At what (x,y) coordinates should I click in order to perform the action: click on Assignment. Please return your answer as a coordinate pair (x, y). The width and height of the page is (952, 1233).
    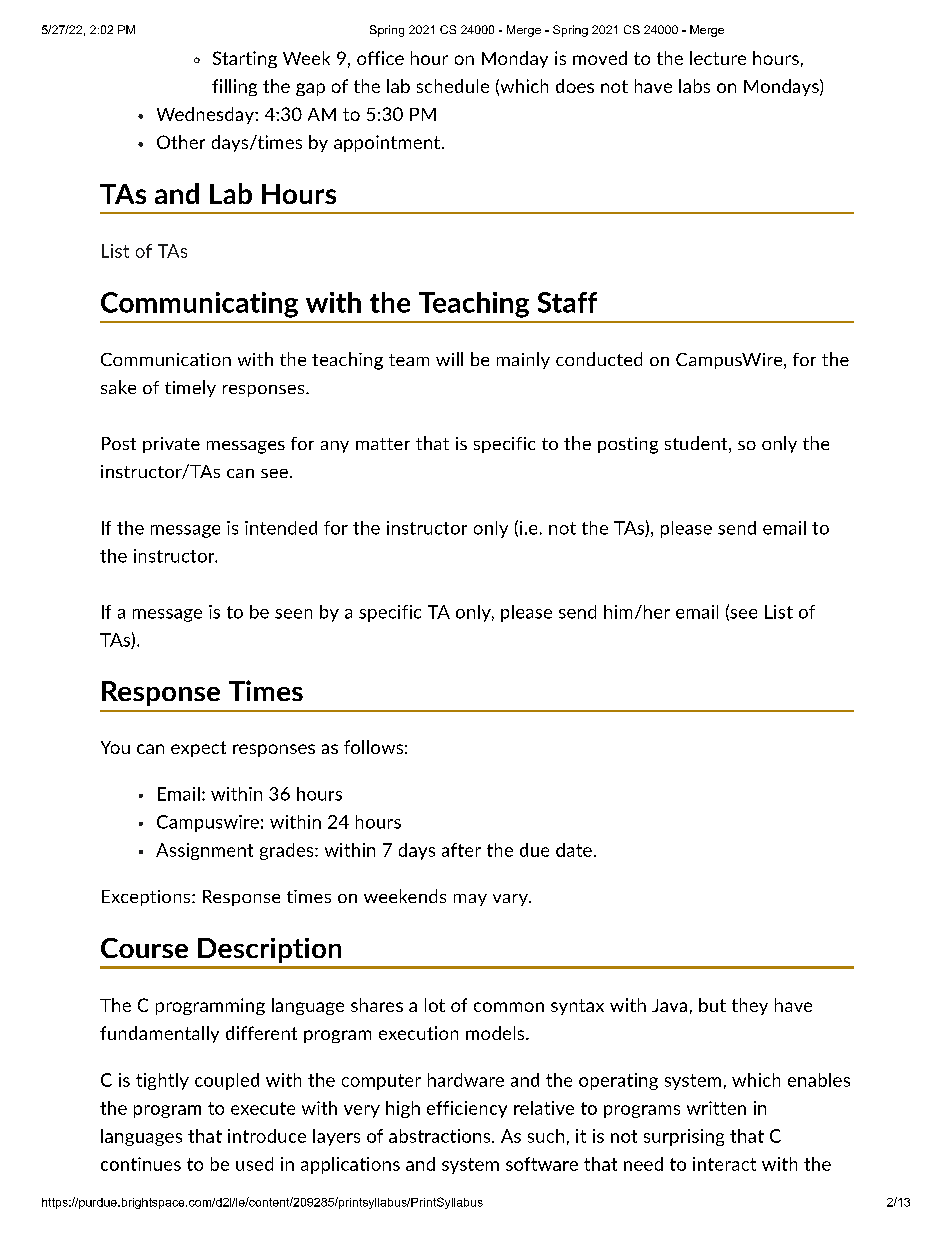
    Looking at the image, I should click on (204, 851).
